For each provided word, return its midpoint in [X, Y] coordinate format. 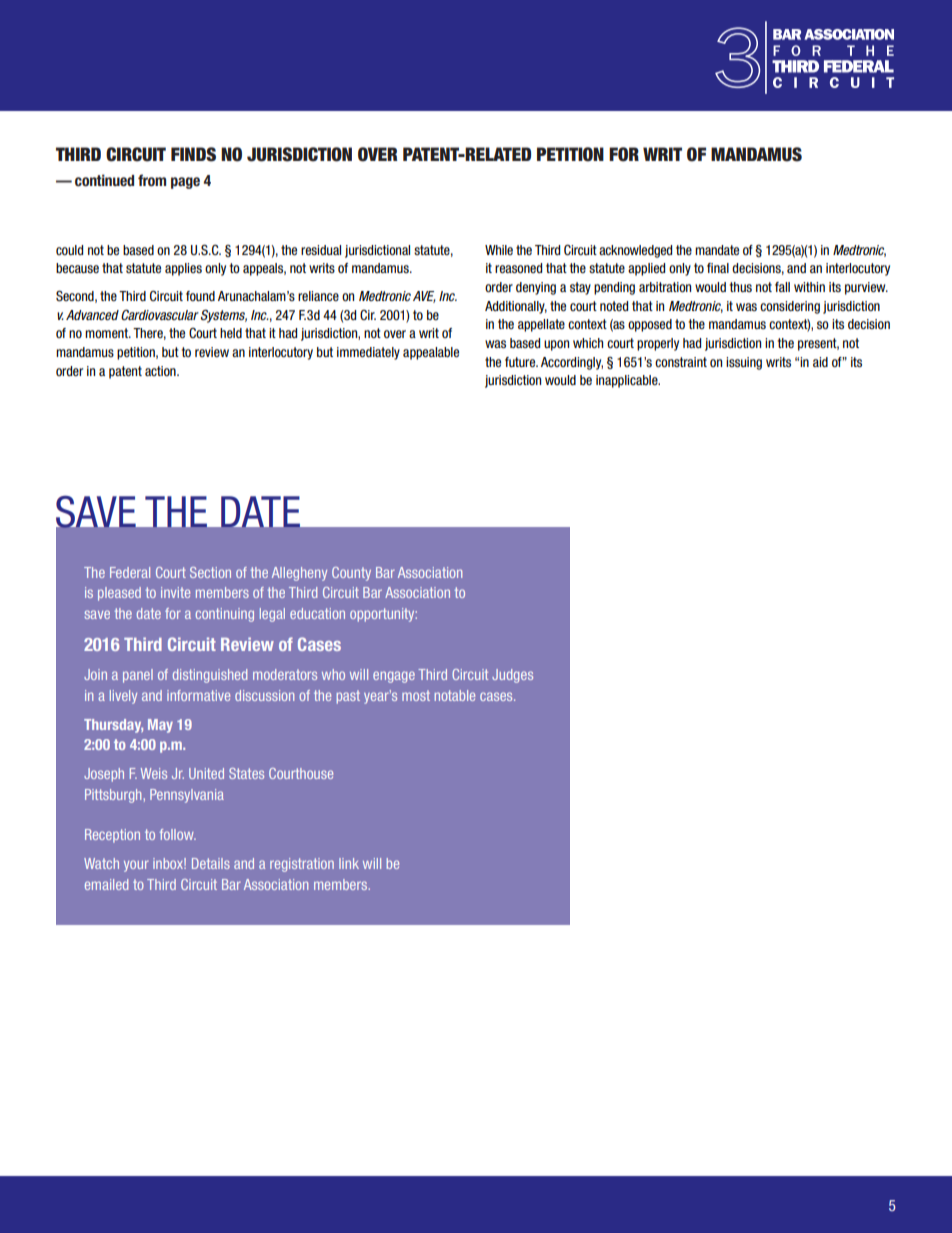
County [351, 574]
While [499, 250]
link [349, 863]
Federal [130, 572]
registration [302, 865]
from [152, 180]
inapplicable [628, 381]
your [136, 866]
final [718, 268]
